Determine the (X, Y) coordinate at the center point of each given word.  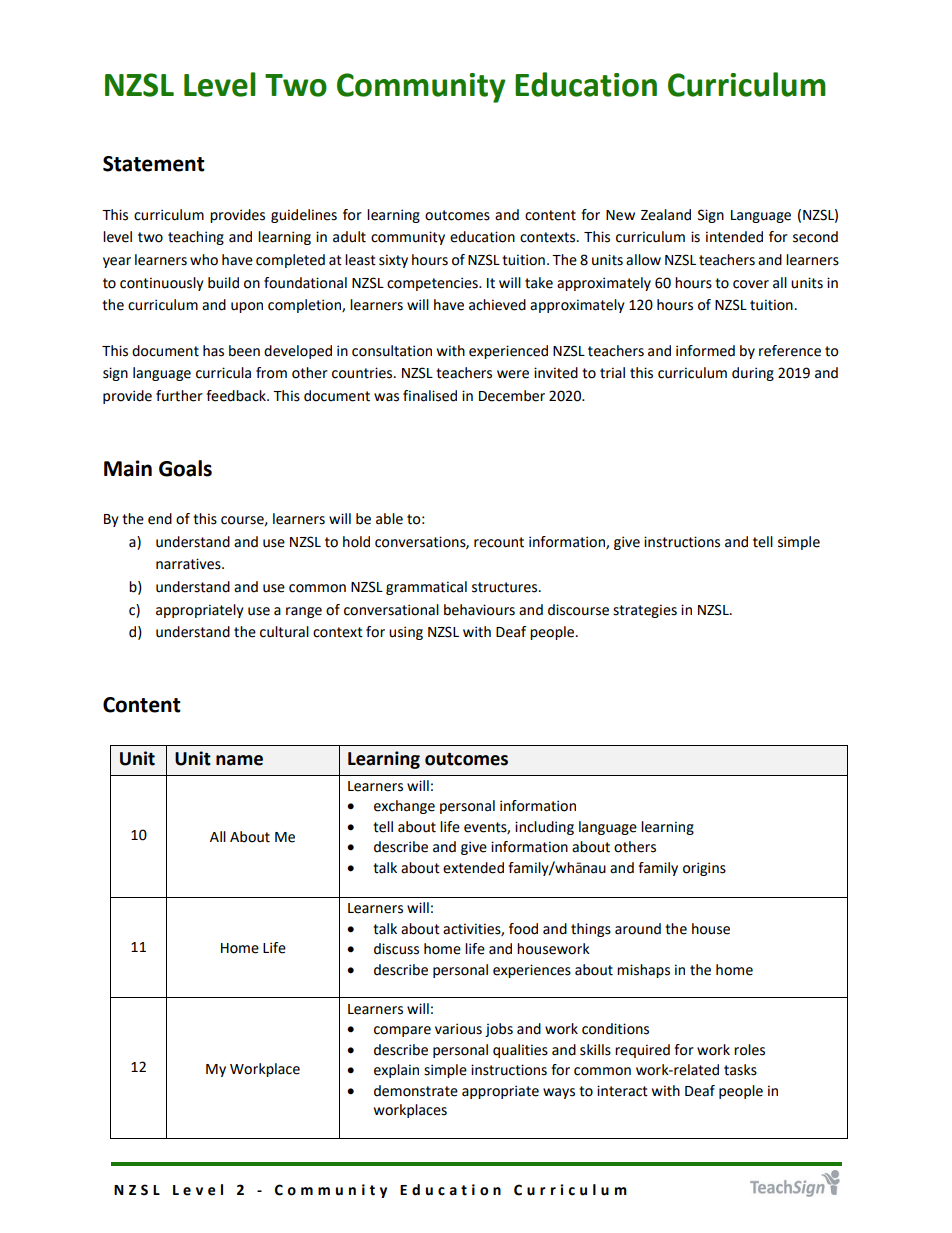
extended (473, 868)
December (512, 396)
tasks (740, 1070)
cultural (284, 632)
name (239, 760)
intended (734, 237)
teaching (196, 238)
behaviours (479, 610)
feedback (237, 396)
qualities (520, 1051)
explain (396, 1071)
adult (349, 237)
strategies (645, 611)
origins (704, 869)
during (753, 374)
